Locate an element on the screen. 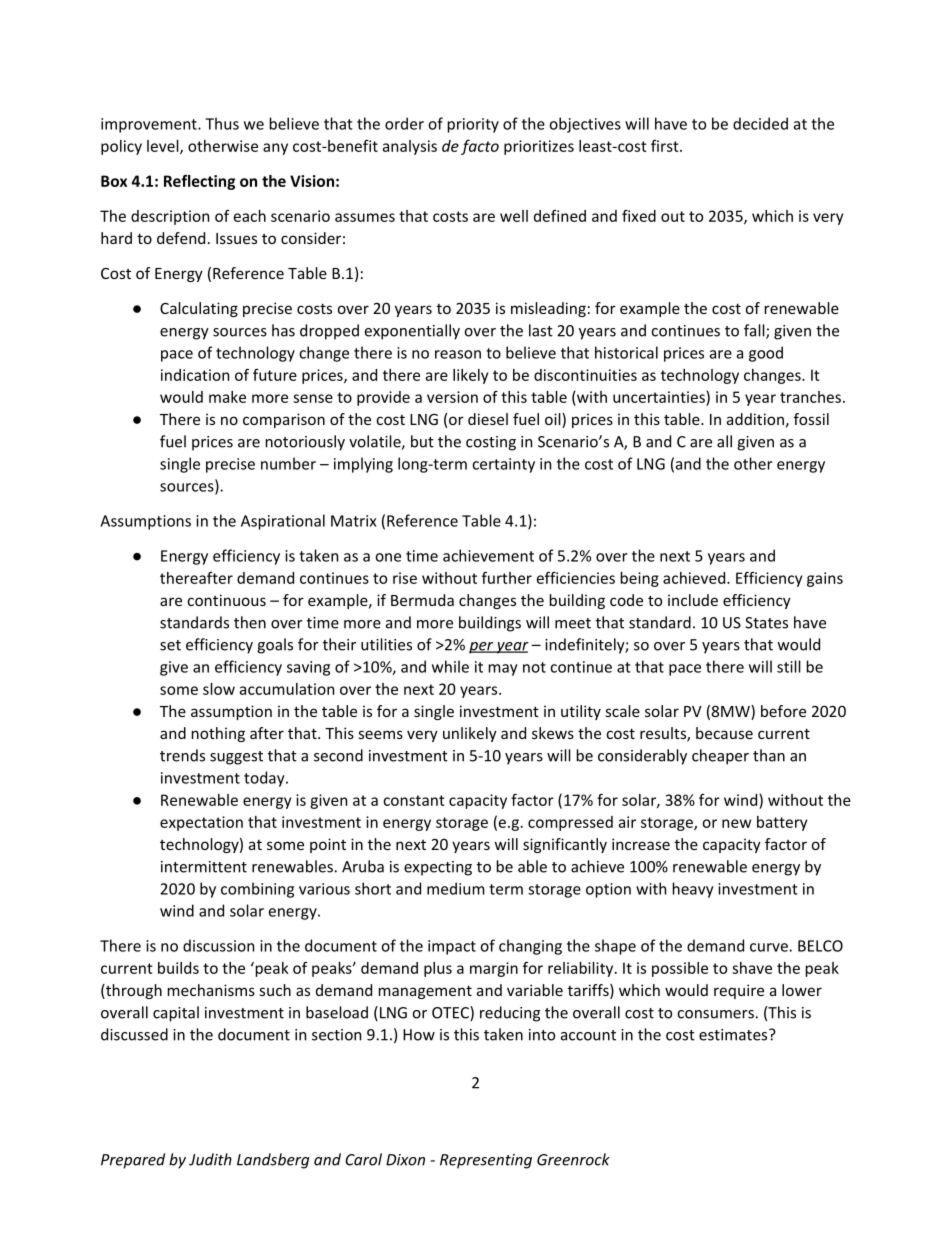  Representing is located at coordinates (486, 1161).
